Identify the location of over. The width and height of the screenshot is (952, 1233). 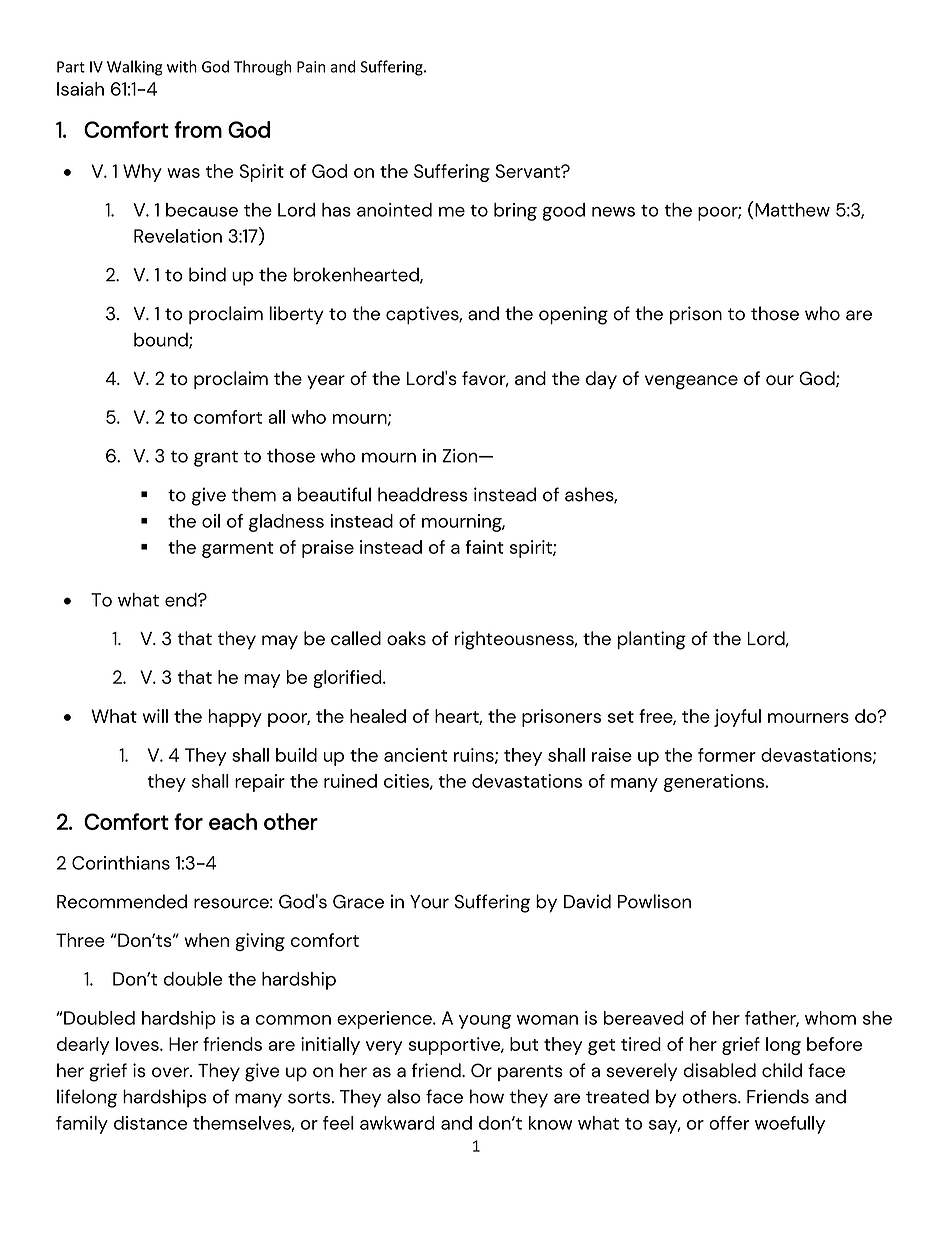
(171, 1072).
